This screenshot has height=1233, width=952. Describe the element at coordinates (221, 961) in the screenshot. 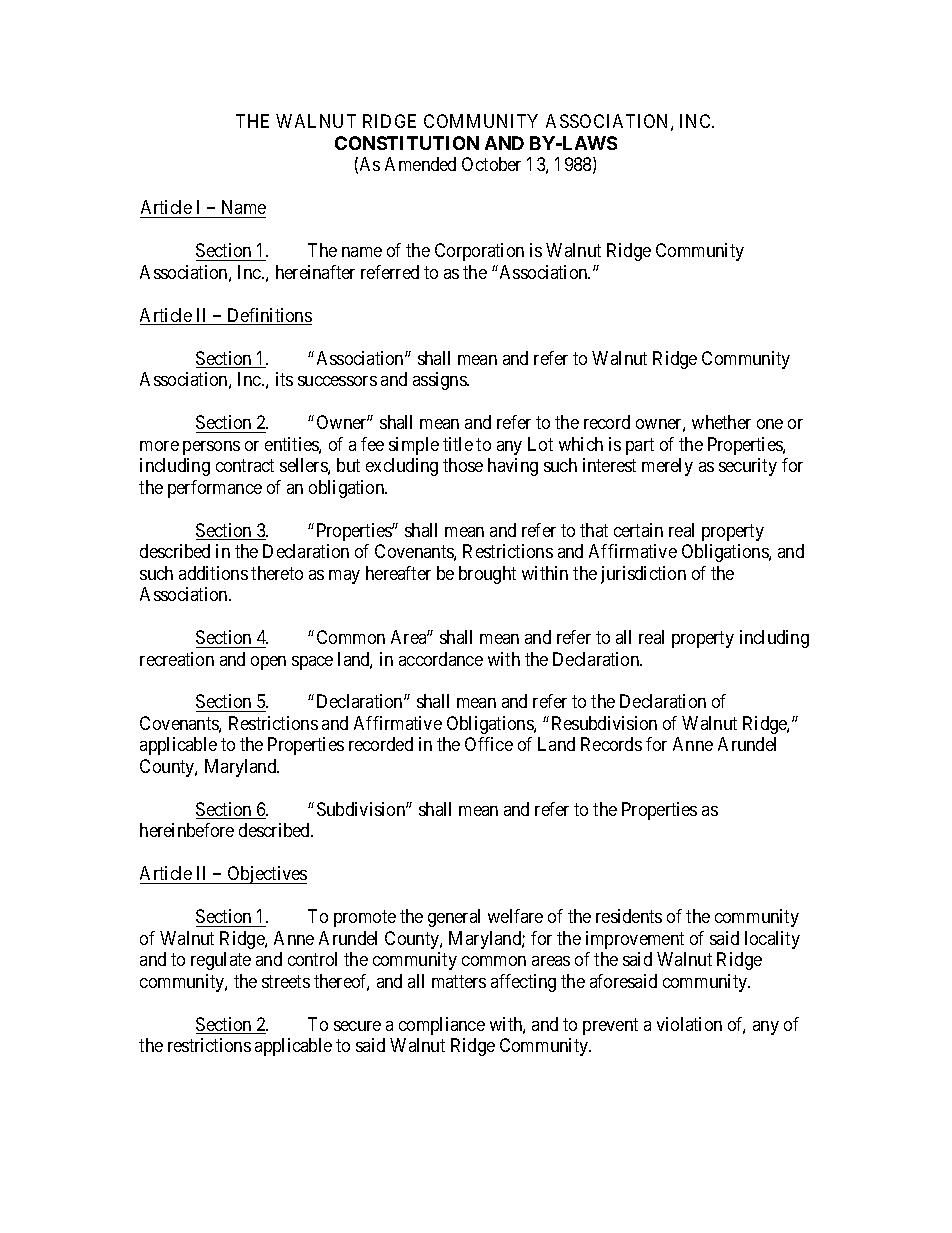

I see `regulate` at that location.
